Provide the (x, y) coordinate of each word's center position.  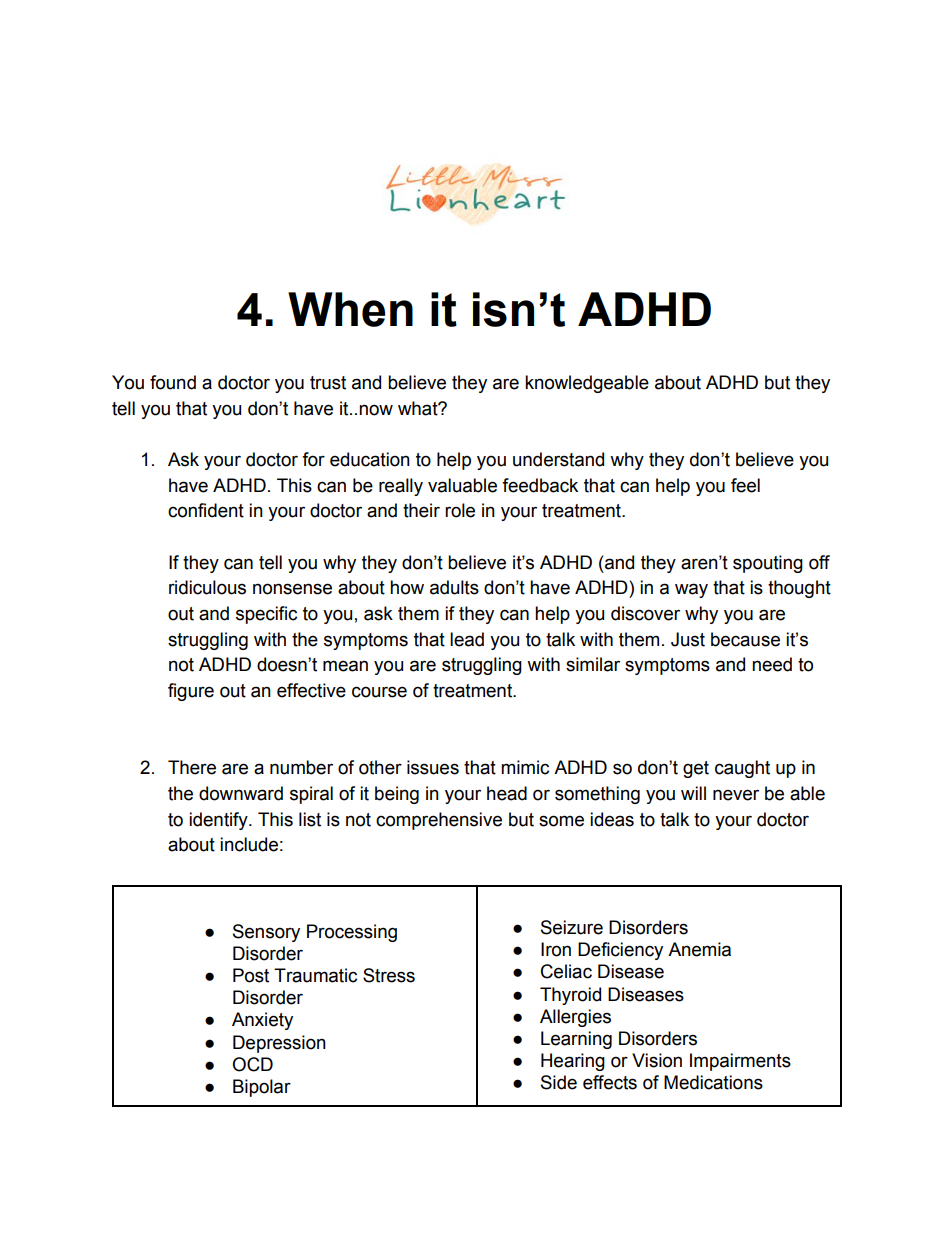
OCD (252, 1064)
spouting (768, 564)
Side (559, 1082)
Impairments (740, 1062)
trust (328, 383)
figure (191, 692)
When (350, 309)
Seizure (572, 927)
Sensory (266, 933)
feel (745, 485)
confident (206, 510)
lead (467, 639)
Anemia (699, 949)
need (772, 664)
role (460, 510)
